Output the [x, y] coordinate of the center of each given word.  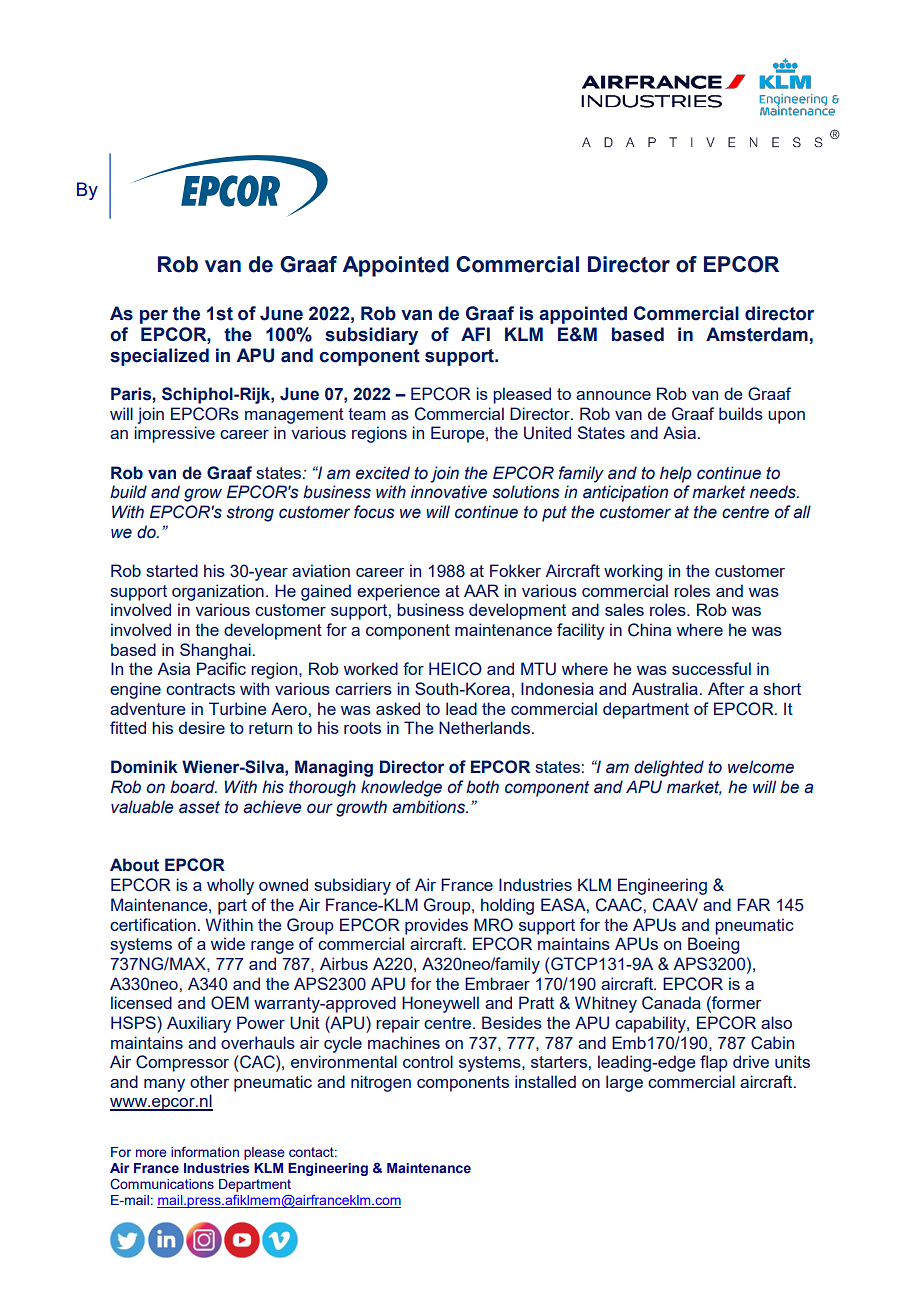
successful [711, 668]
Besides [512, 1022]
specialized [159, 357]
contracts [200, 689]
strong [250, 514]
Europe [459, 434]
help [676, 474]
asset [199, 807]
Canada [671, 1003]
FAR [753, 904]
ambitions [430, 807]
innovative [449, 492]
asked [398, 708]
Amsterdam [757, 334]
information [205, 1151]
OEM [230, 1003]
